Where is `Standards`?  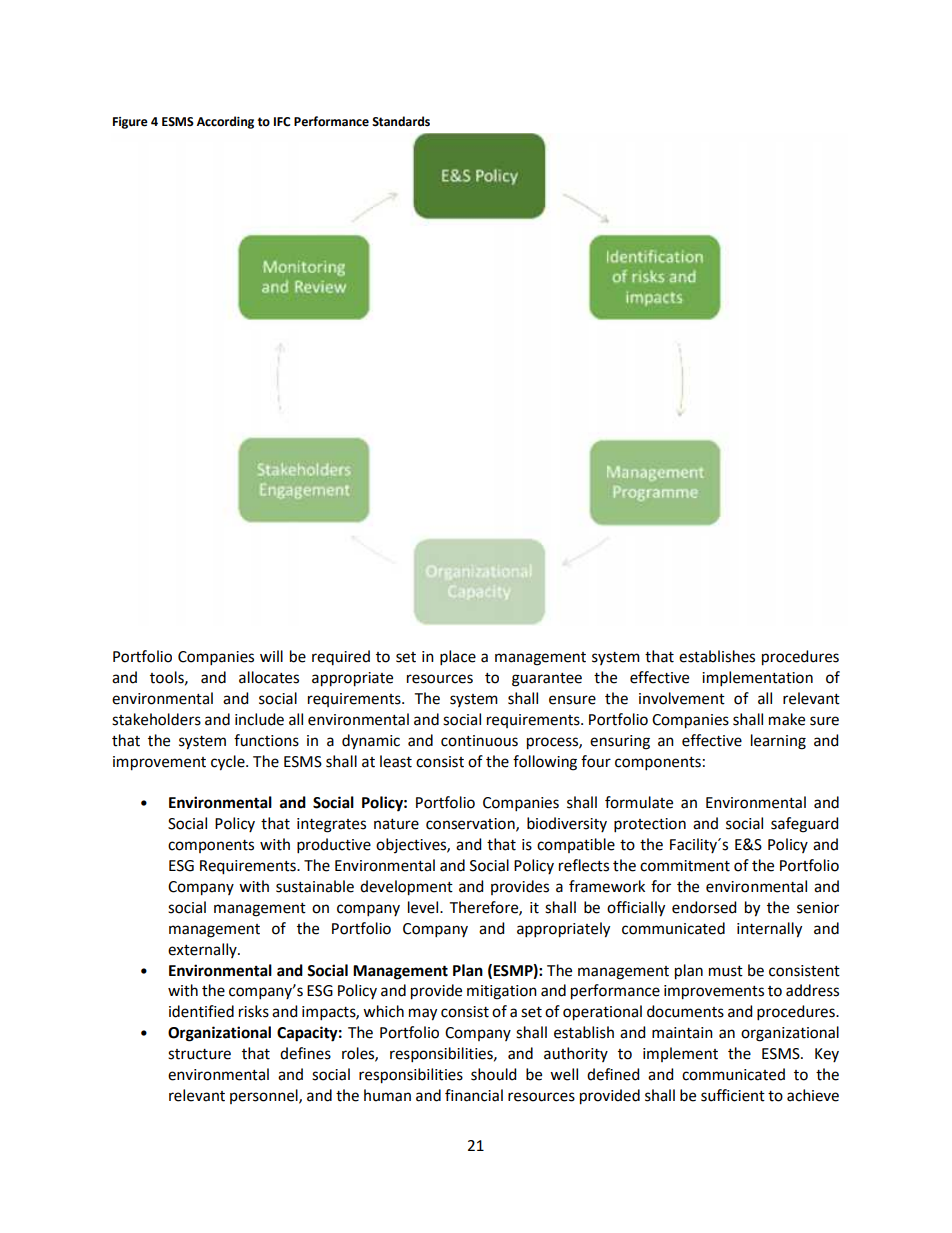 Standards is located at coordinates (401, 121).
